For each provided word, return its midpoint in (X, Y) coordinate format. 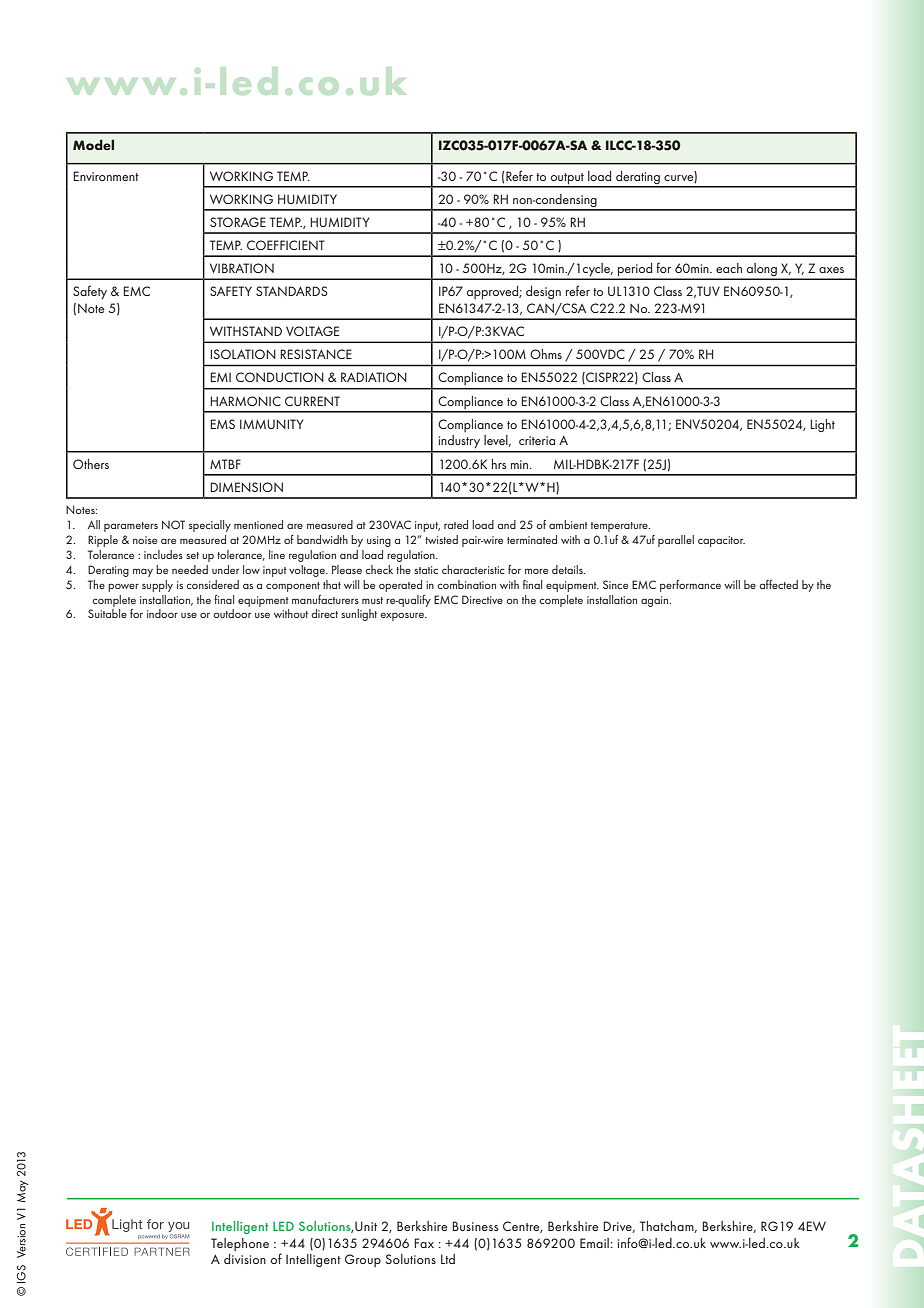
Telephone (240, 1244)
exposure (403, 616)
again (656, 601)
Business (475, 1226)
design (543, 292)
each (729, 268)
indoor (162, 613)
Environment (106, 176)
